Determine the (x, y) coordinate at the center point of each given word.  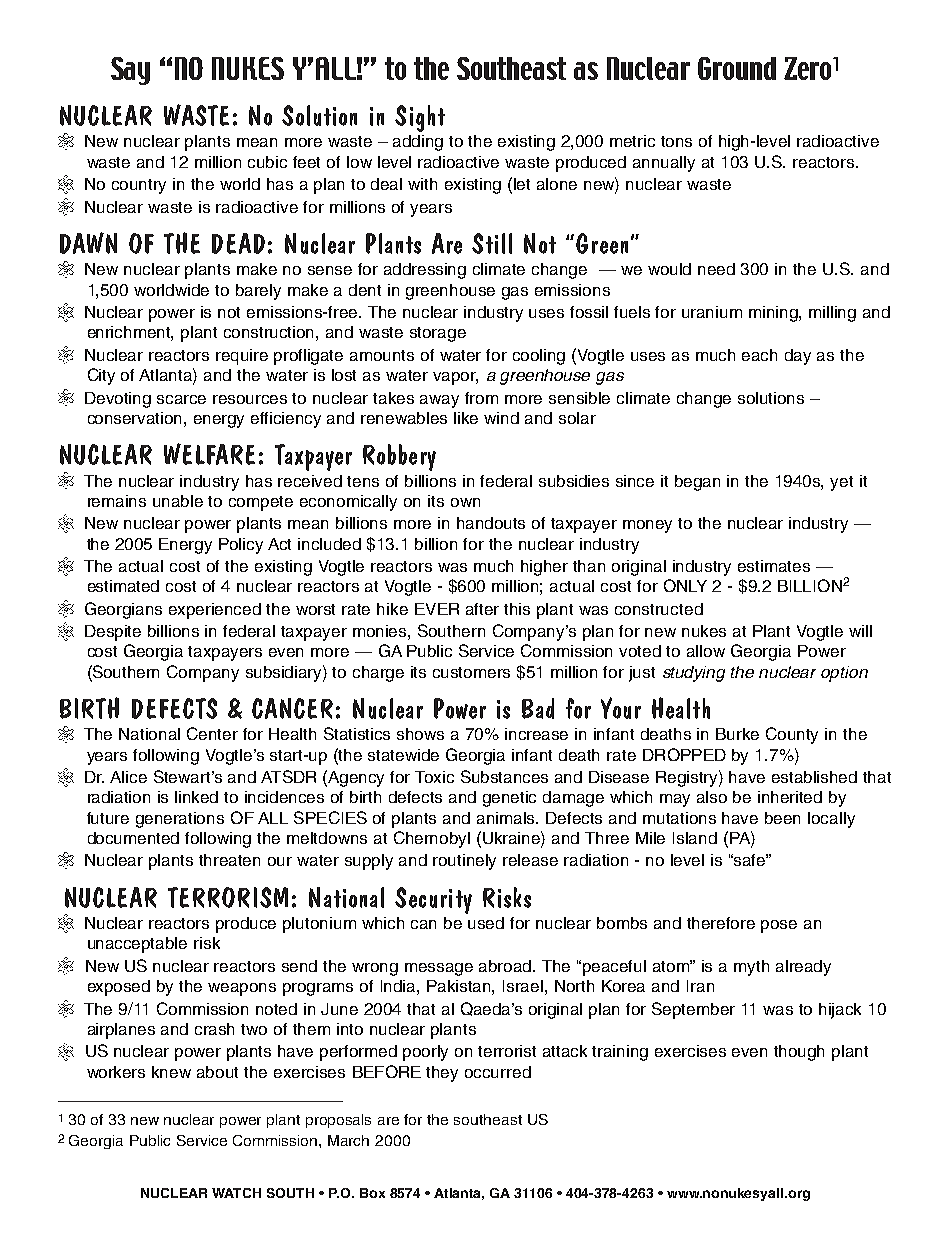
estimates (774, 566)
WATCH (236, 1193)
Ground (737, 68)
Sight (420, 118)
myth (751, 968)
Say (130, 71)
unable (178, 501)
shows (420, 734)
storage (438, 334)
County (792, 735)
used (486, 923)
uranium (712, 312)
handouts (491, 523)
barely (258, 292)
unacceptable (137, 945)
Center (212, 733)
